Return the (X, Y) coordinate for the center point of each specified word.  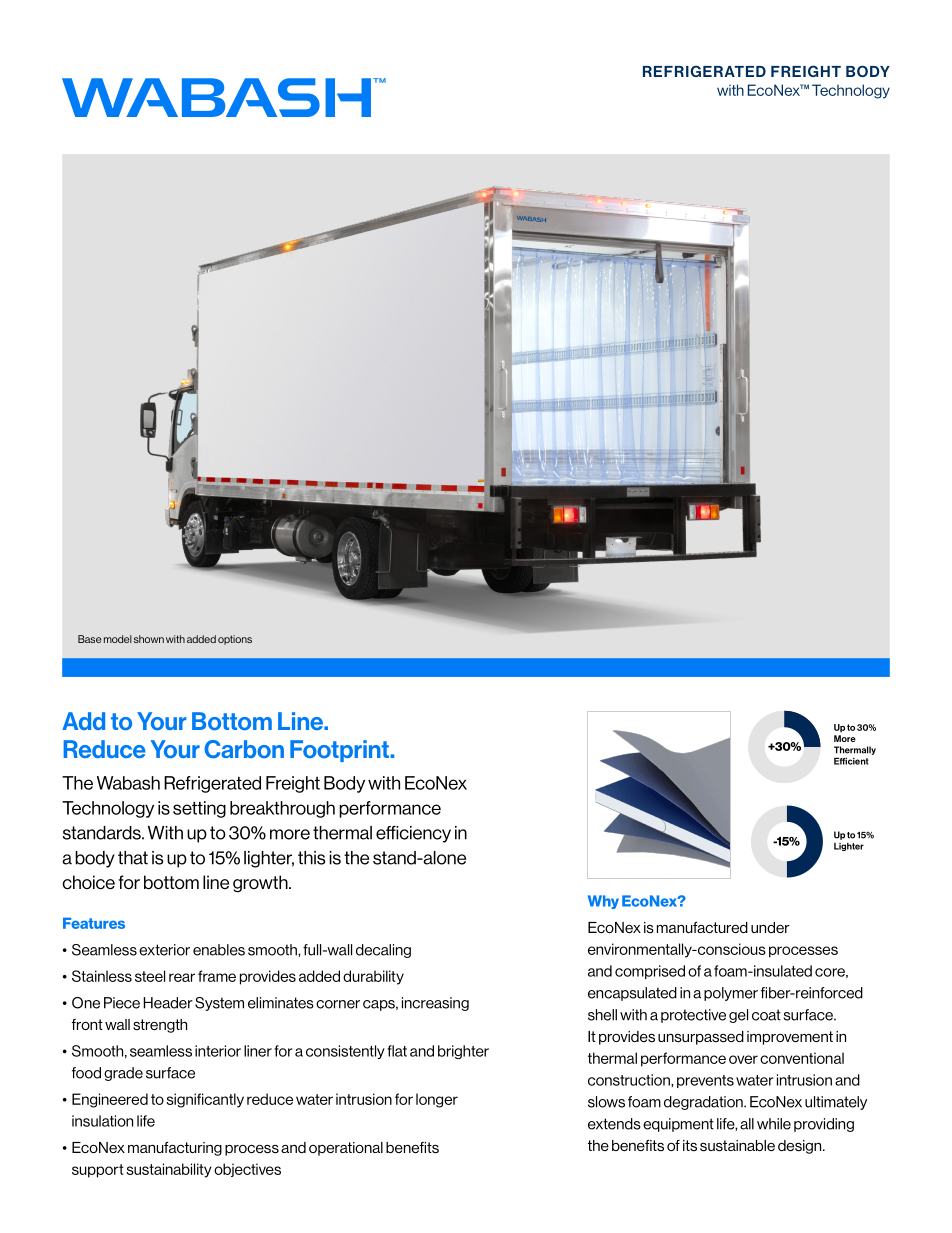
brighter (463, 1052)
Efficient (851, 761)
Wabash (128, 783)
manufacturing (175, 1149)
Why (603, 902)
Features (94, 923)
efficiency (413, 834)
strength (160, 1026)
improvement (790, 1038)
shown (149, 639)
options (235, 640)
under (770, 927)
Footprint (339, 751)
